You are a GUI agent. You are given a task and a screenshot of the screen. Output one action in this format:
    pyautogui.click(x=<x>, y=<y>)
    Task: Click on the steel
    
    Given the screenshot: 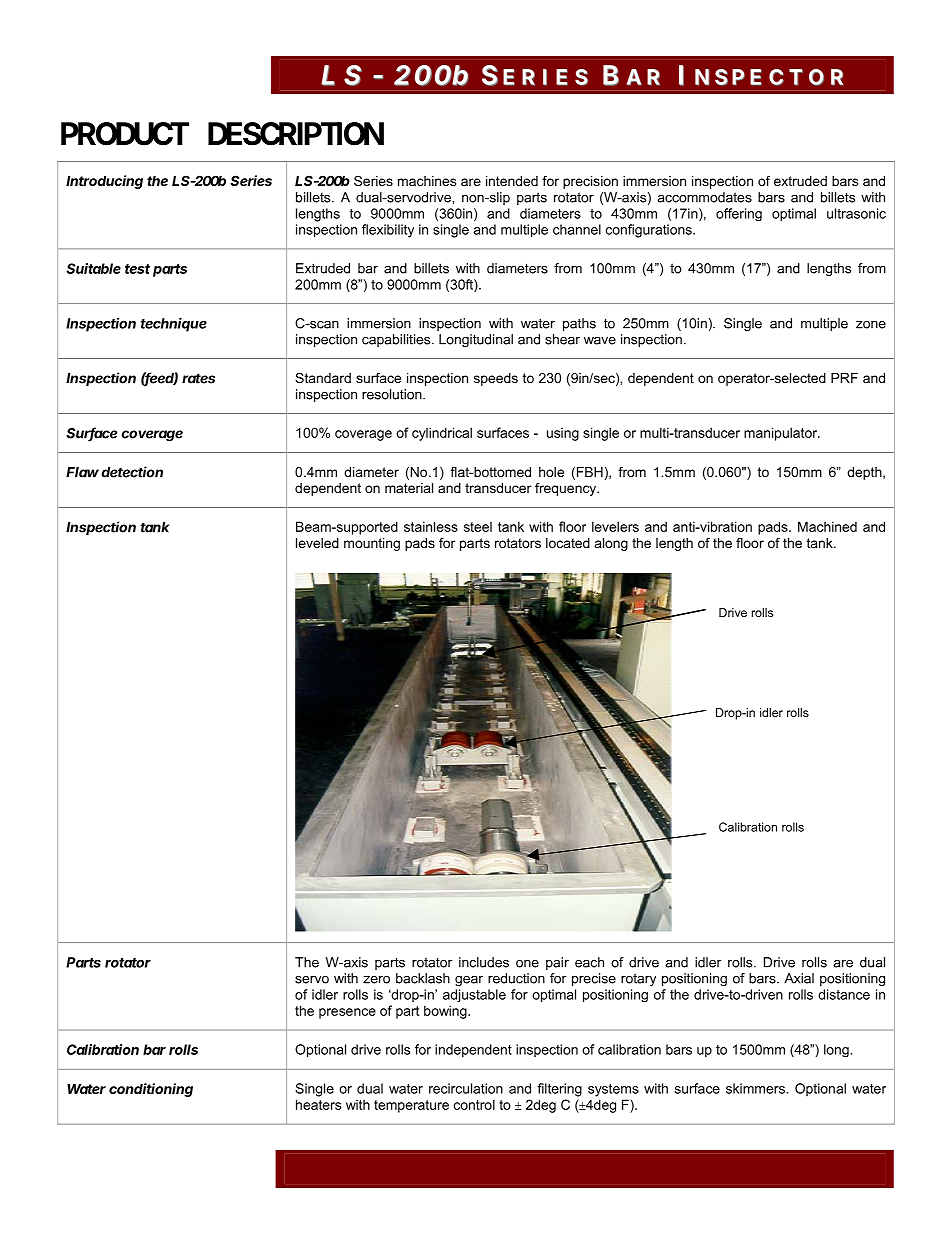 What is the action you would take?
    pyautogui.click(x=478, y=527)
